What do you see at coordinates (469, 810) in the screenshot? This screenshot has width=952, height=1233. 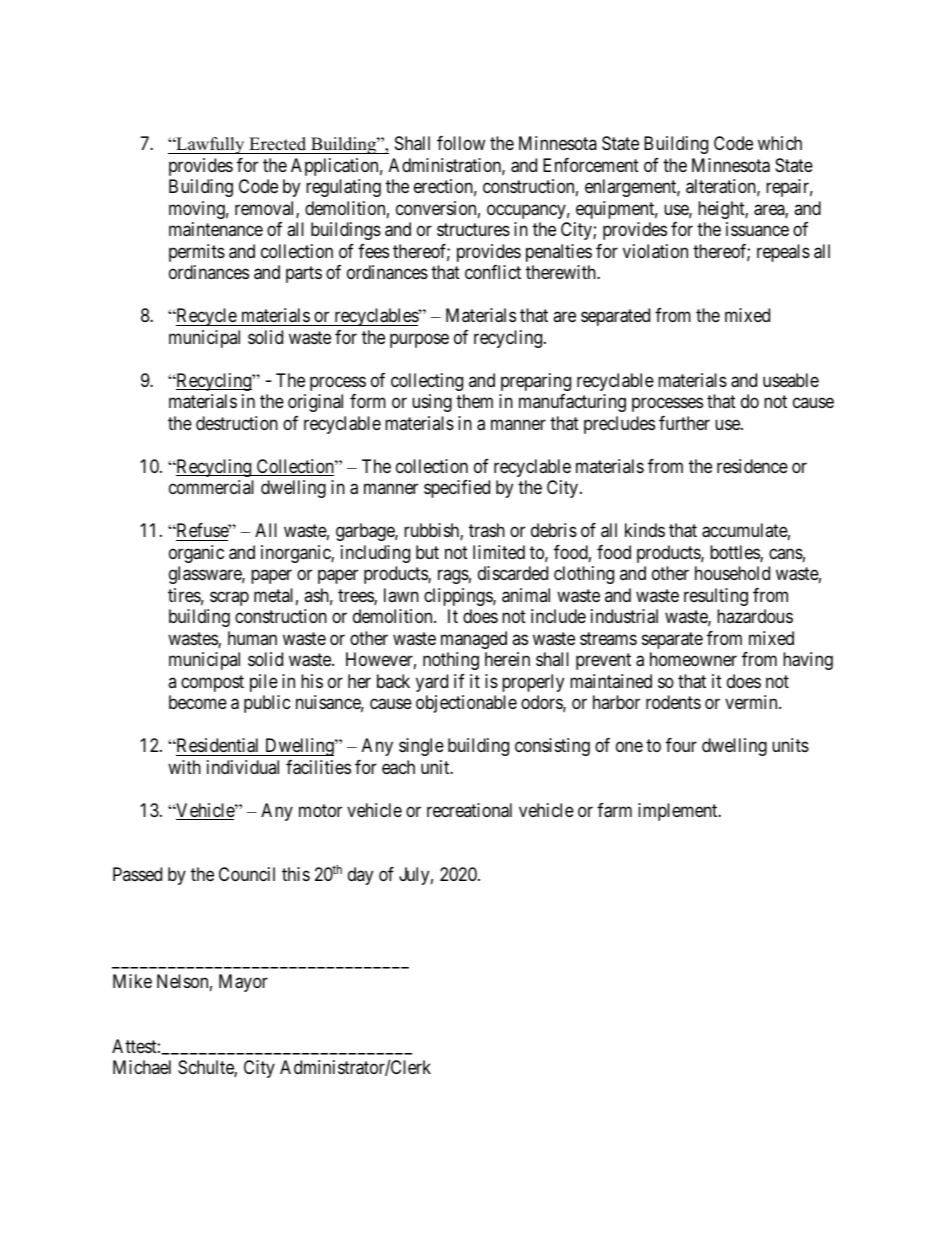 I see `recreational` at bounding box center [469, 810].
